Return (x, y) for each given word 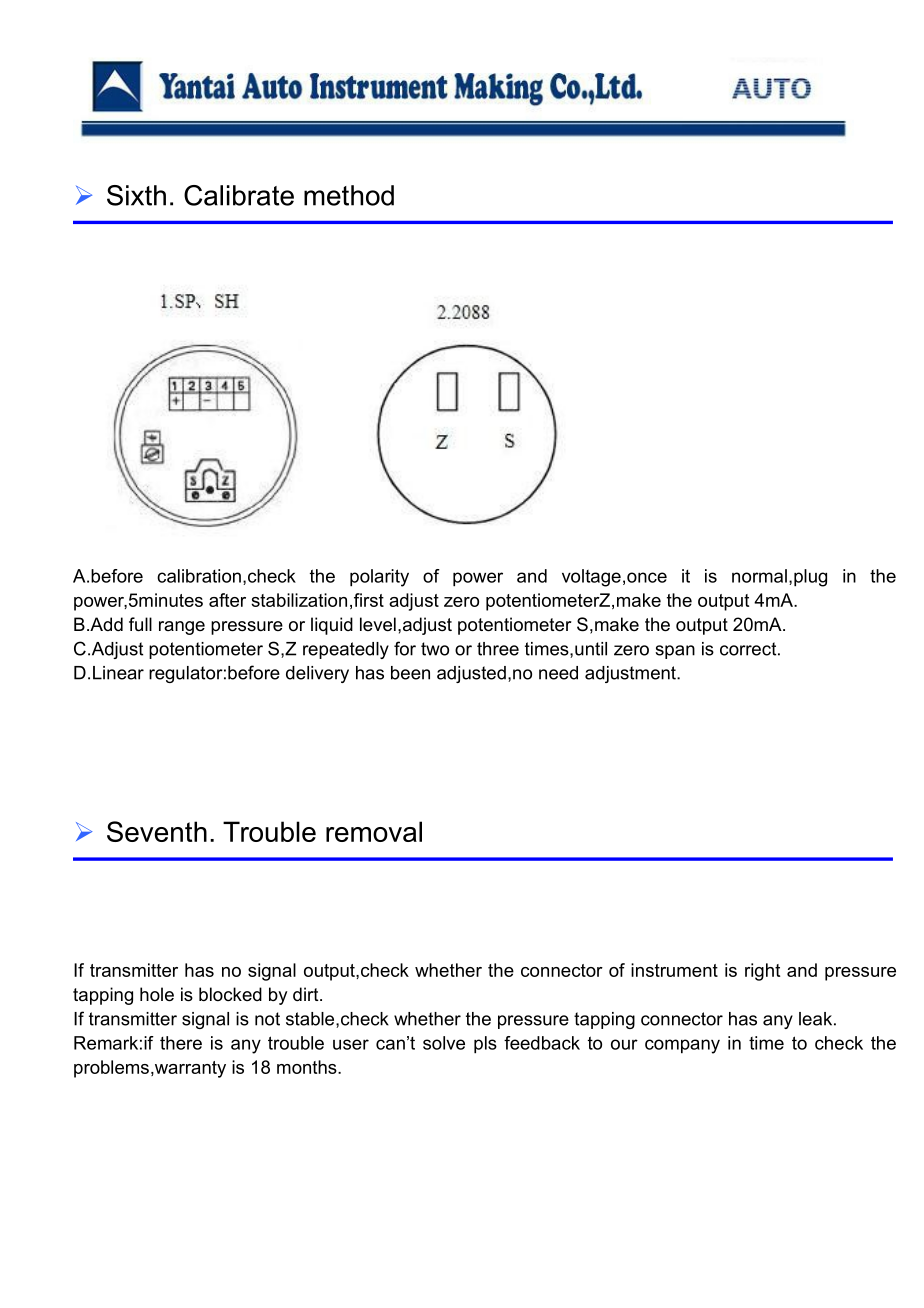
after (227, 600)
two (435, 649)
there (181, 1043)
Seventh (157, 831)
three (498, 649)
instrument (674, 970)
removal (374, 831)
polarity (379, 578)
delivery (317, 674)
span (675, 652)
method (349, 195)
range (182, 628)
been (410, 673)
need (558, 673)
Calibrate (239, 195)
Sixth (136, 195)
